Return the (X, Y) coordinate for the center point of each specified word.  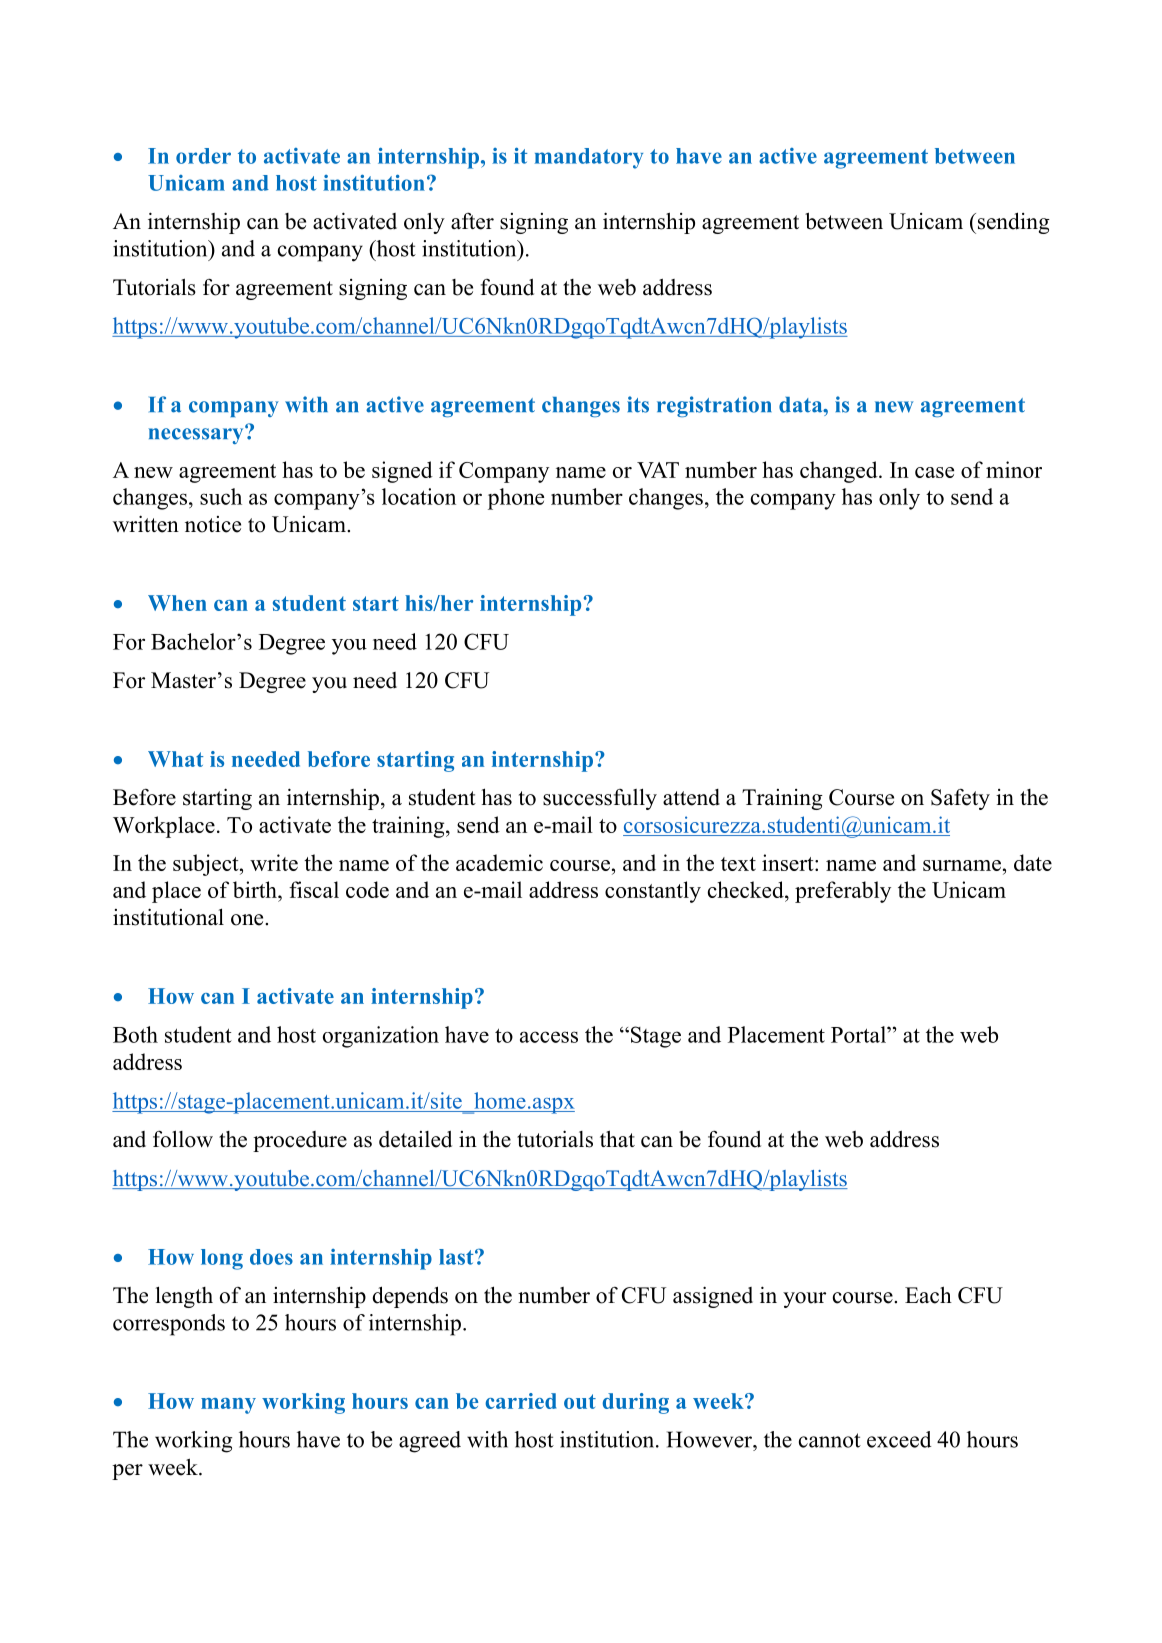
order (203, 156)
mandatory (589, 158)
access (549, 1037)
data (802, 405)
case (934, 472)
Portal (859, 1034)
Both (135, 1034)
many (228, 1406)
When (177, 603)
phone (516, 499)
